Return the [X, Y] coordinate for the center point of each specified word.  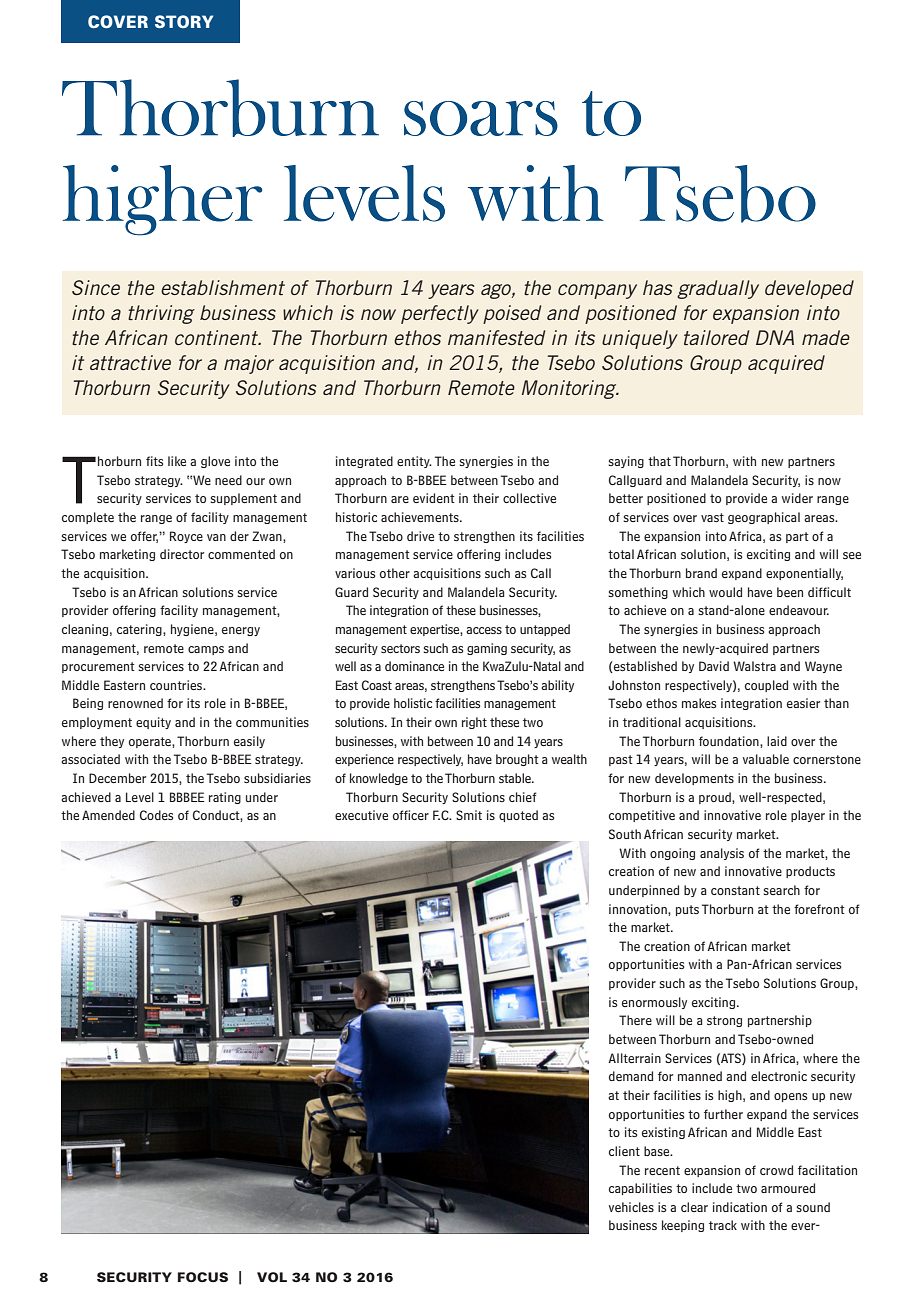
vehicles [631, 1207]
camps [206, 650]
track [723, 1225]
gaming [487, 649]
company [597, 291]
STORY [184, 21]
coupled [766, 686]
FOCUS [203, 1277]
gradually [718, 289]
